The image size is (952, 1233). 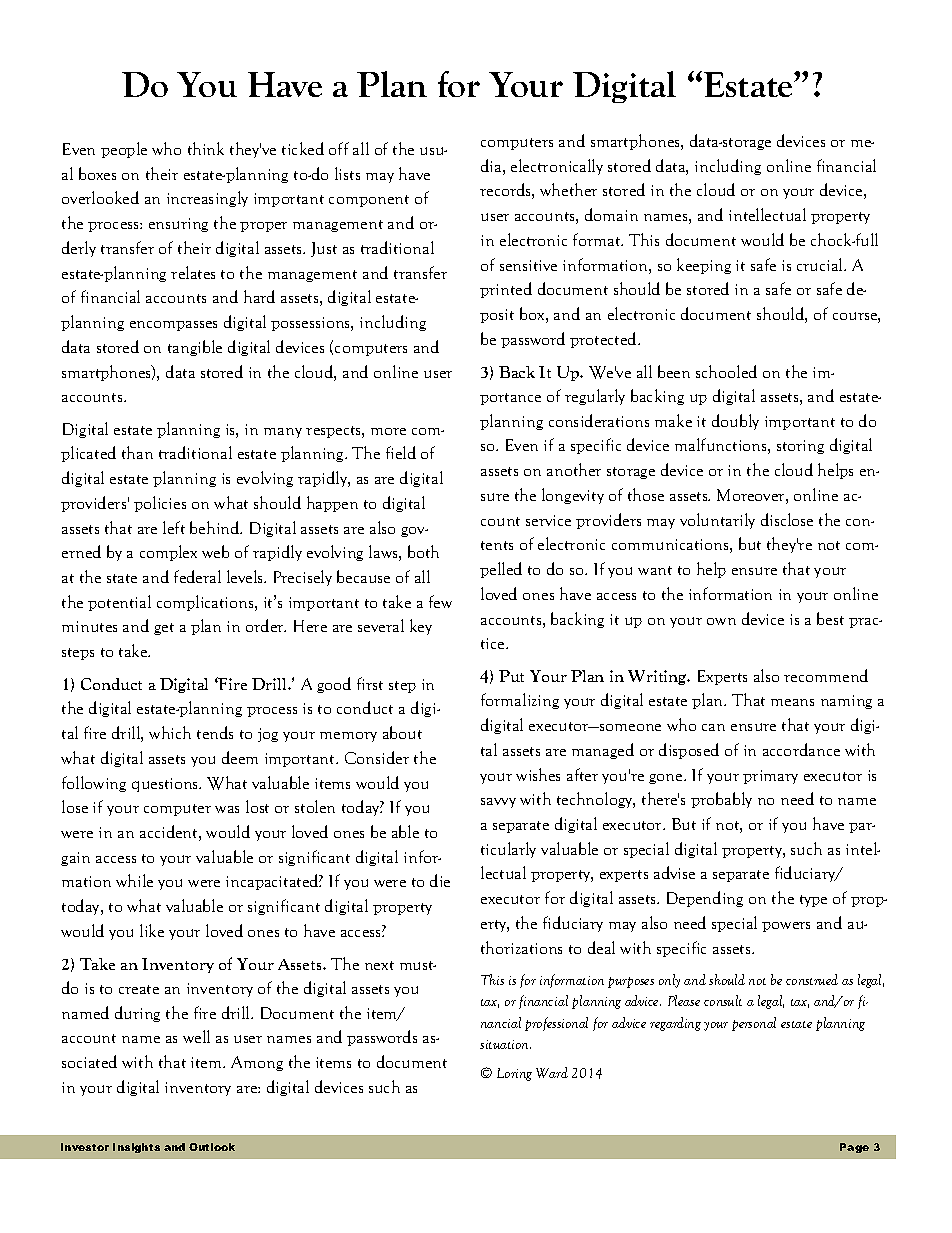 I want to click on Page, so click(x=854, y=1148).
